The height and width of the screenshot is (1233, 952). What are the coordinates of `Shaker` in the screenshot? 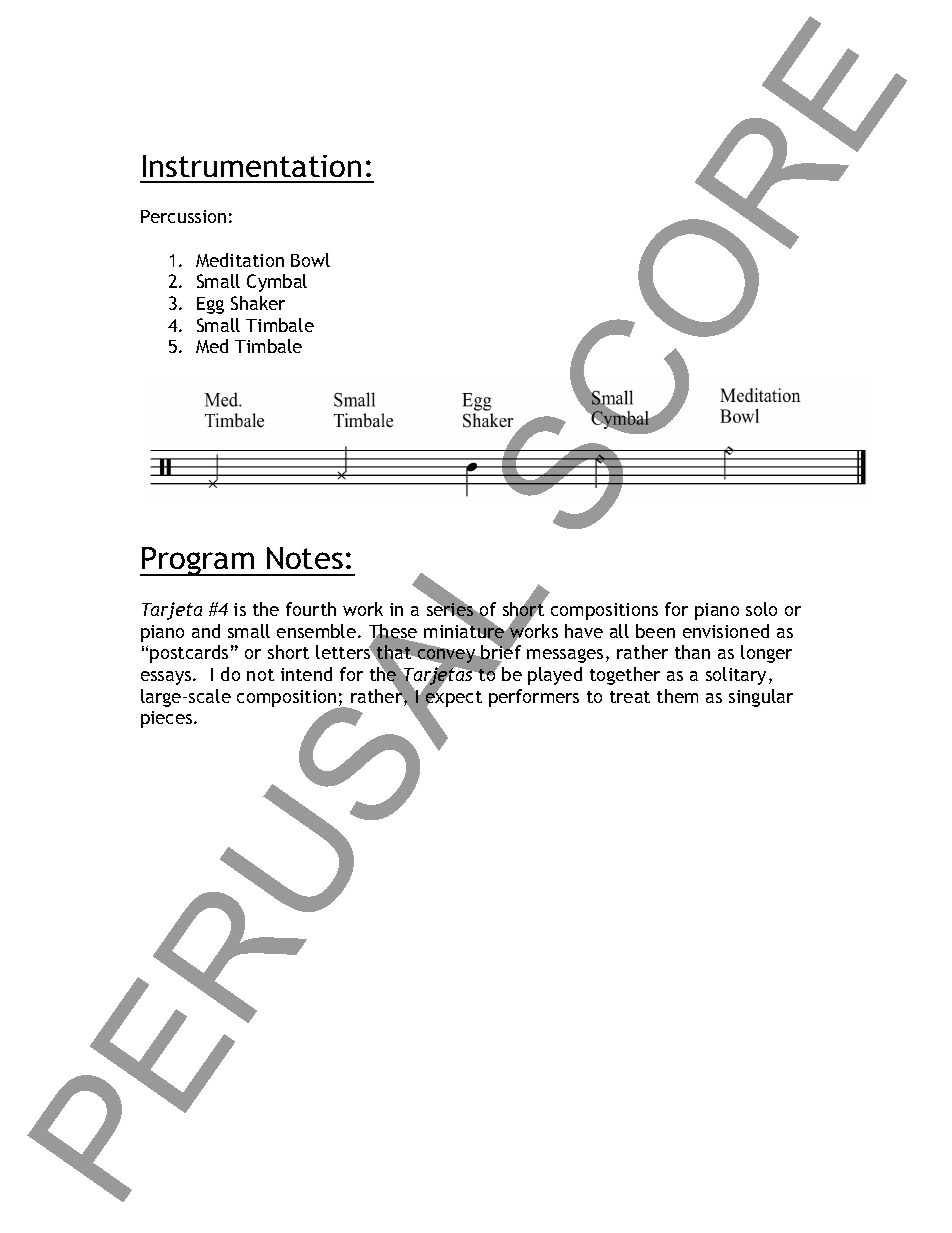 It's located at (258, 303).
